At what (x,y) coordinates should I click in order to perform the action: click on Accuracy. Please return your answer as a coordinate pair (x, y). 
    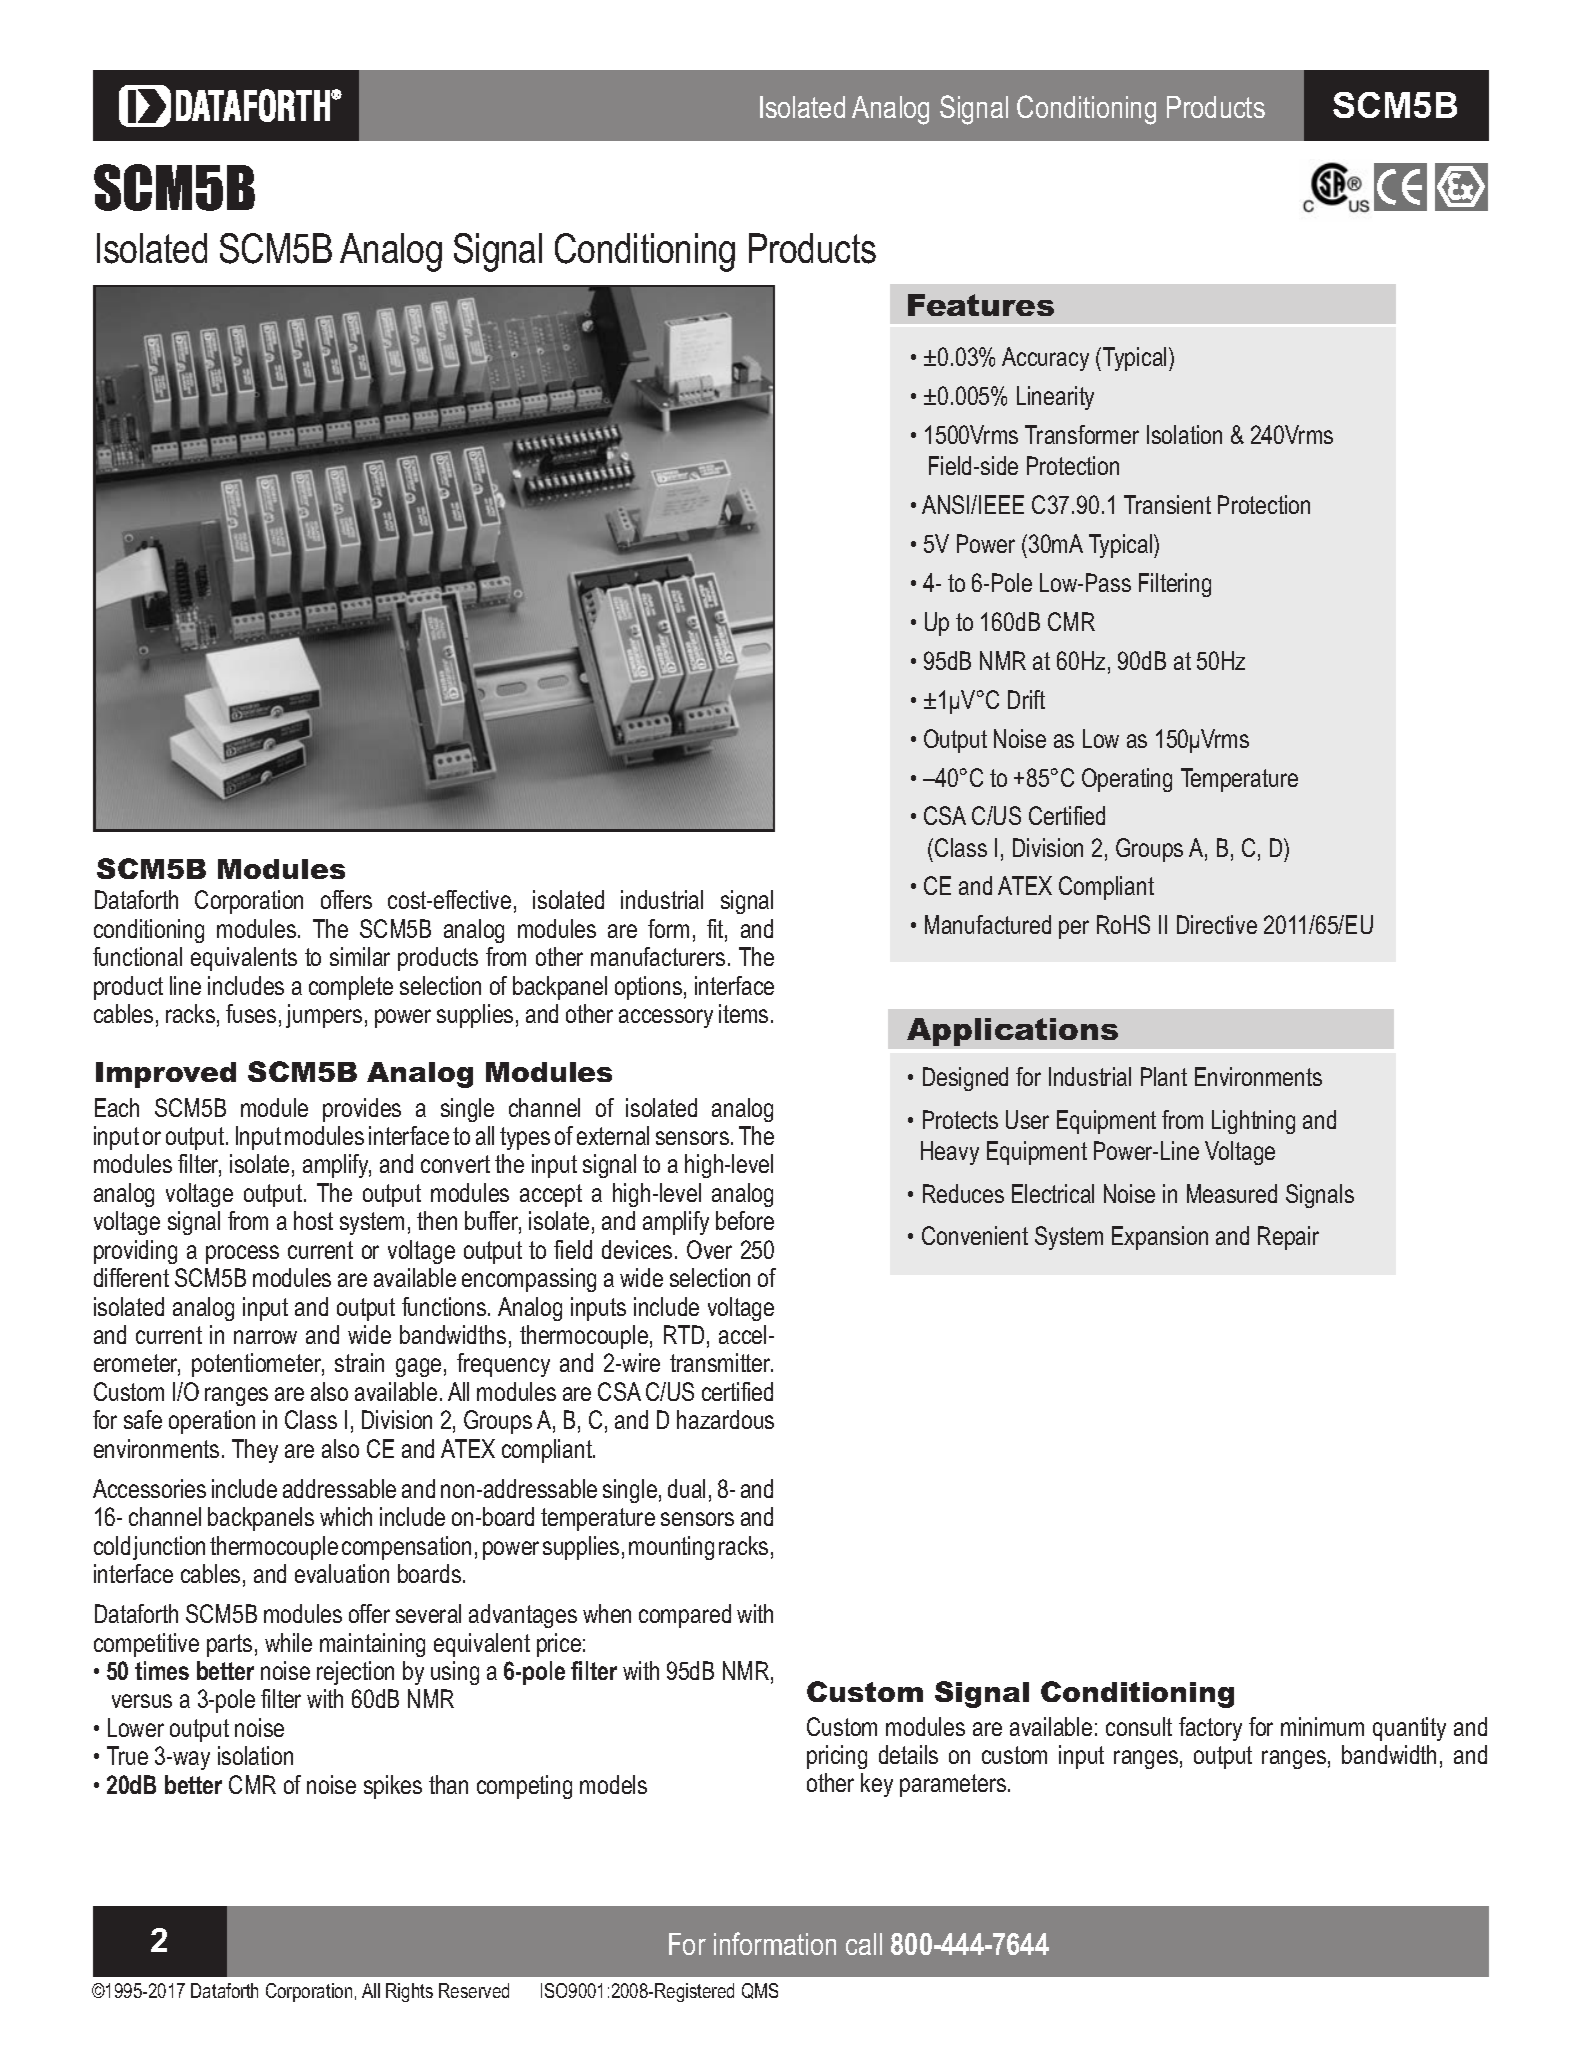
    Looking at the image, I should click on (1045, 359).
